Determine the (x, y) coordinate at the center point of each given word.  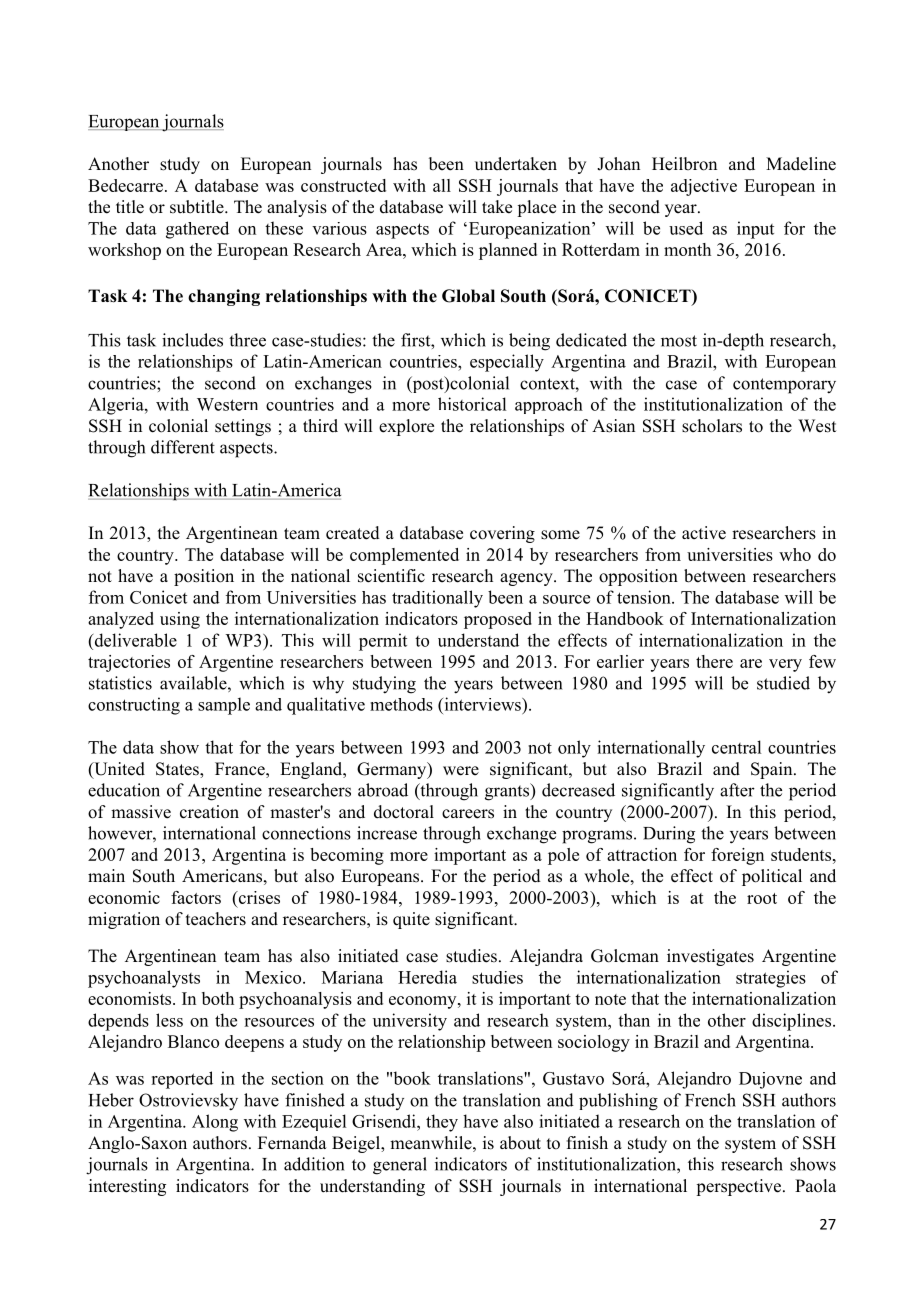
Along (215, 1123)
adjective (704, 187)
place (536, 208)
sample (224, 706)
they (442, 1123)
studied (783, 683)
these (284, 228)
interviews (482, 704)
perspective (738, 1187)
